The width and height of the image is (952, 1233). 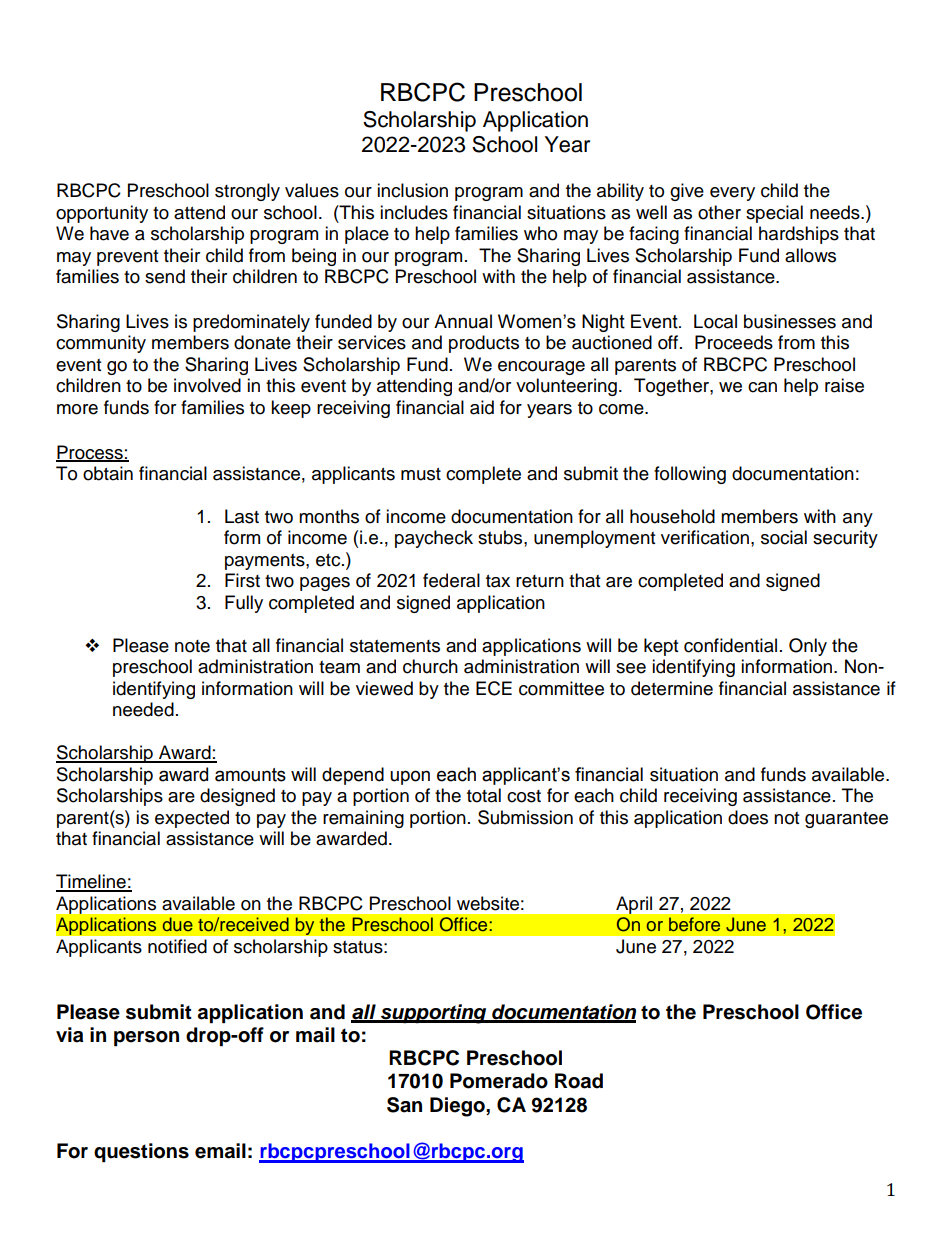 I want to click on Submission, so click(x=525, y=817).
